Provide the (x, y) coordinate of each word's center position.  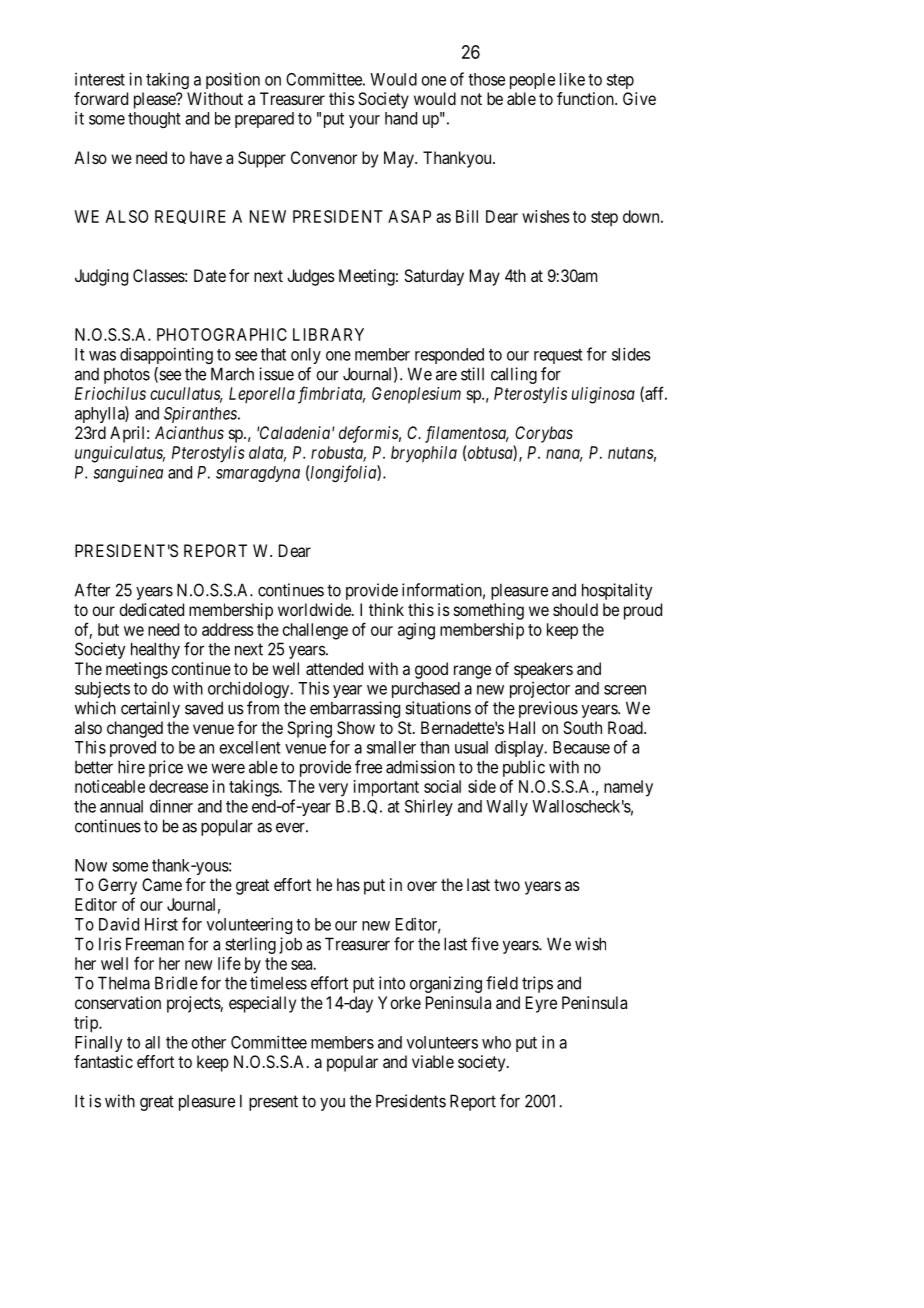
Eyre (541, 1004)
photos (127, 375)
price (166, 768)
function (586, 98)
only (306, 356)
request (558, 356)
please (155, 100)
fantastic (103, 1061)
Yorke (399, 1002)
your (364, 121)
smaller (391, 747)
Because (581, 747)
